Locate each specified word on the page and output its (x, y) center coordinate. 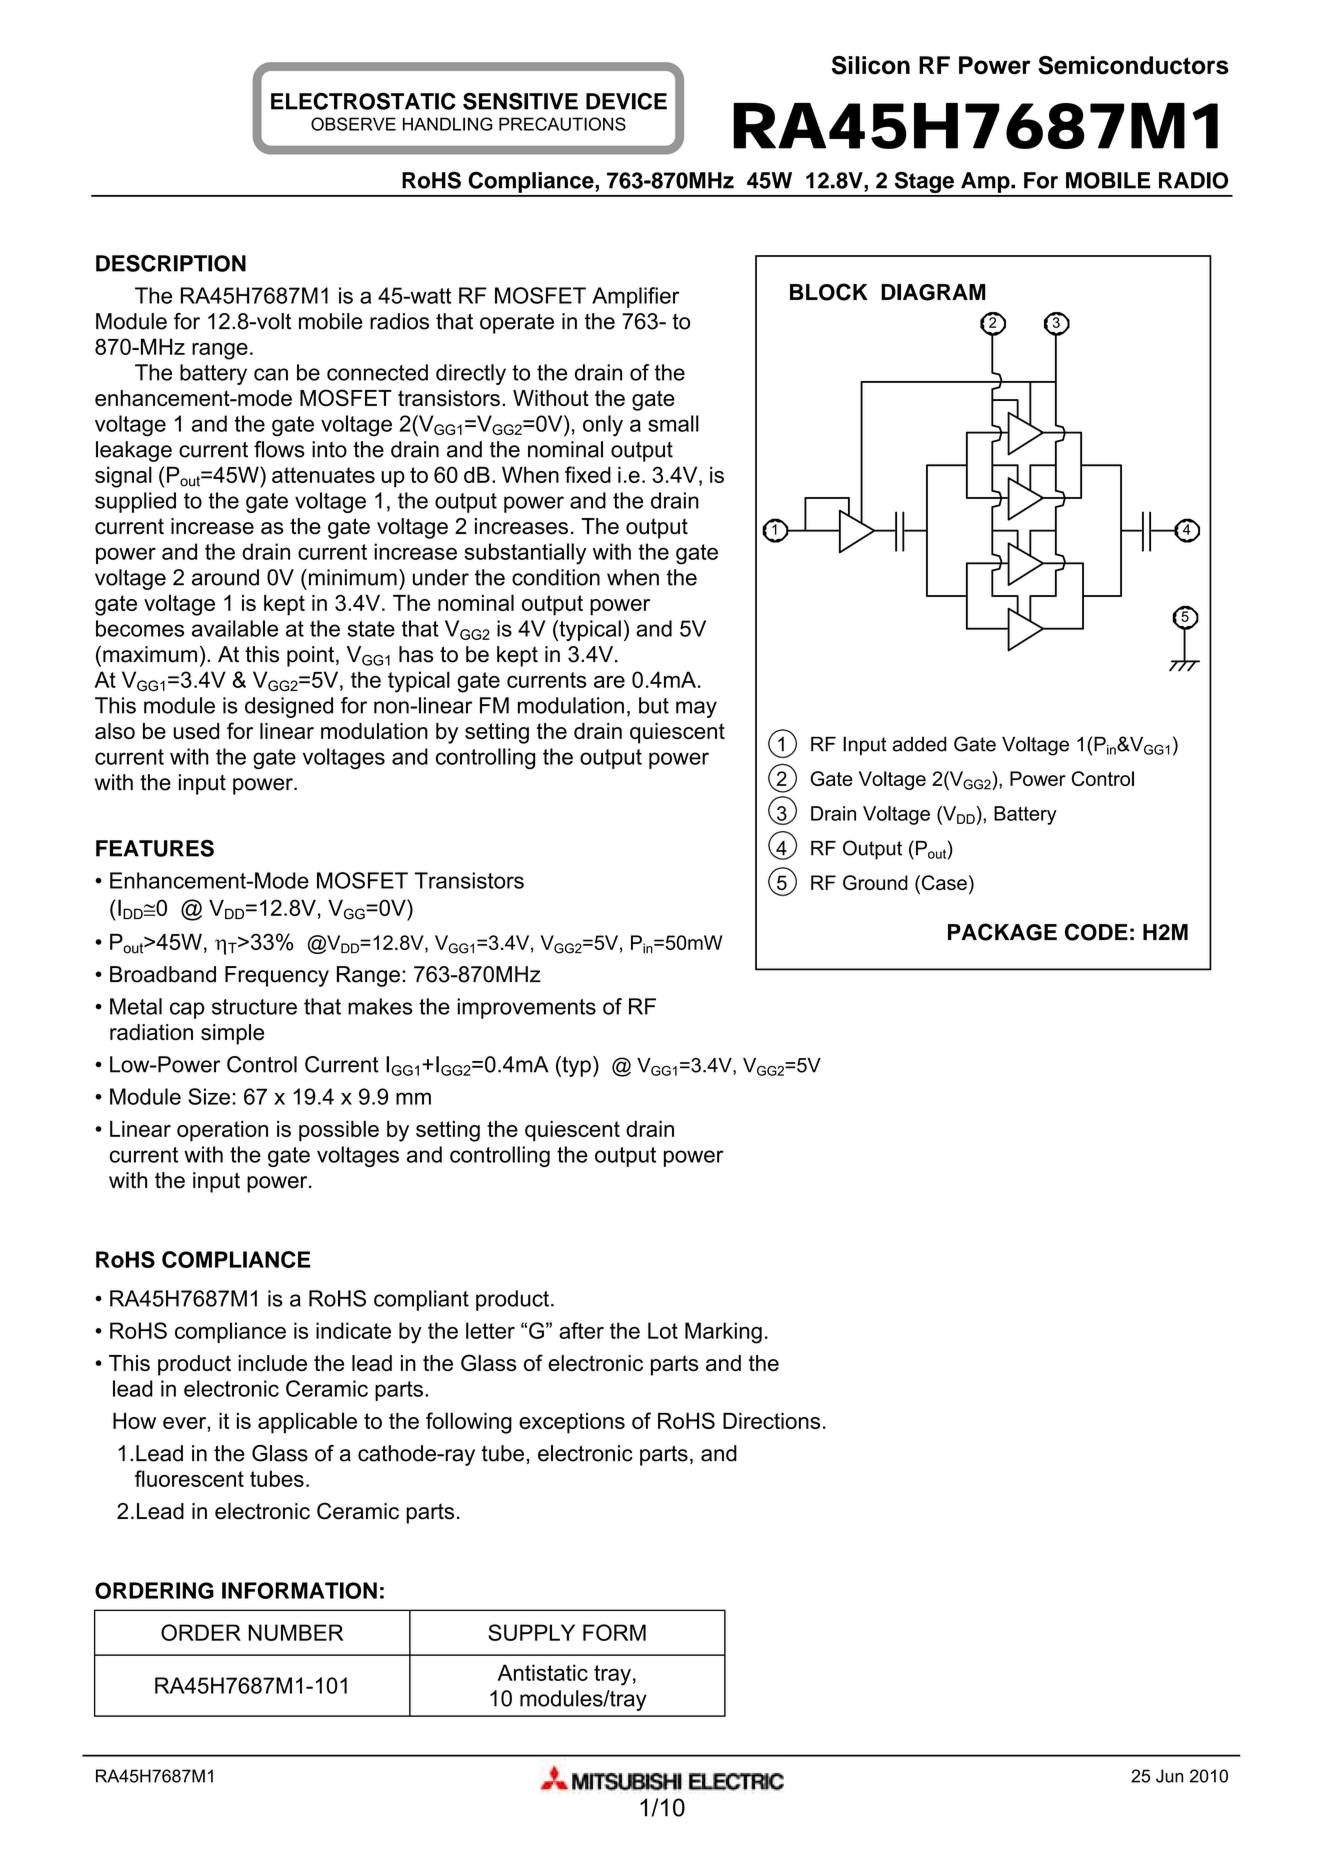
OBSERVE (353, 124)
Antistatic (542, 1672)
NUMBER (295, 1632)
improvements (526, 1008)
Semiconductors (1133, 65)
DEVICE (626, 101)
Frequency (277, 976)
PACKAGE (1002, 932)
